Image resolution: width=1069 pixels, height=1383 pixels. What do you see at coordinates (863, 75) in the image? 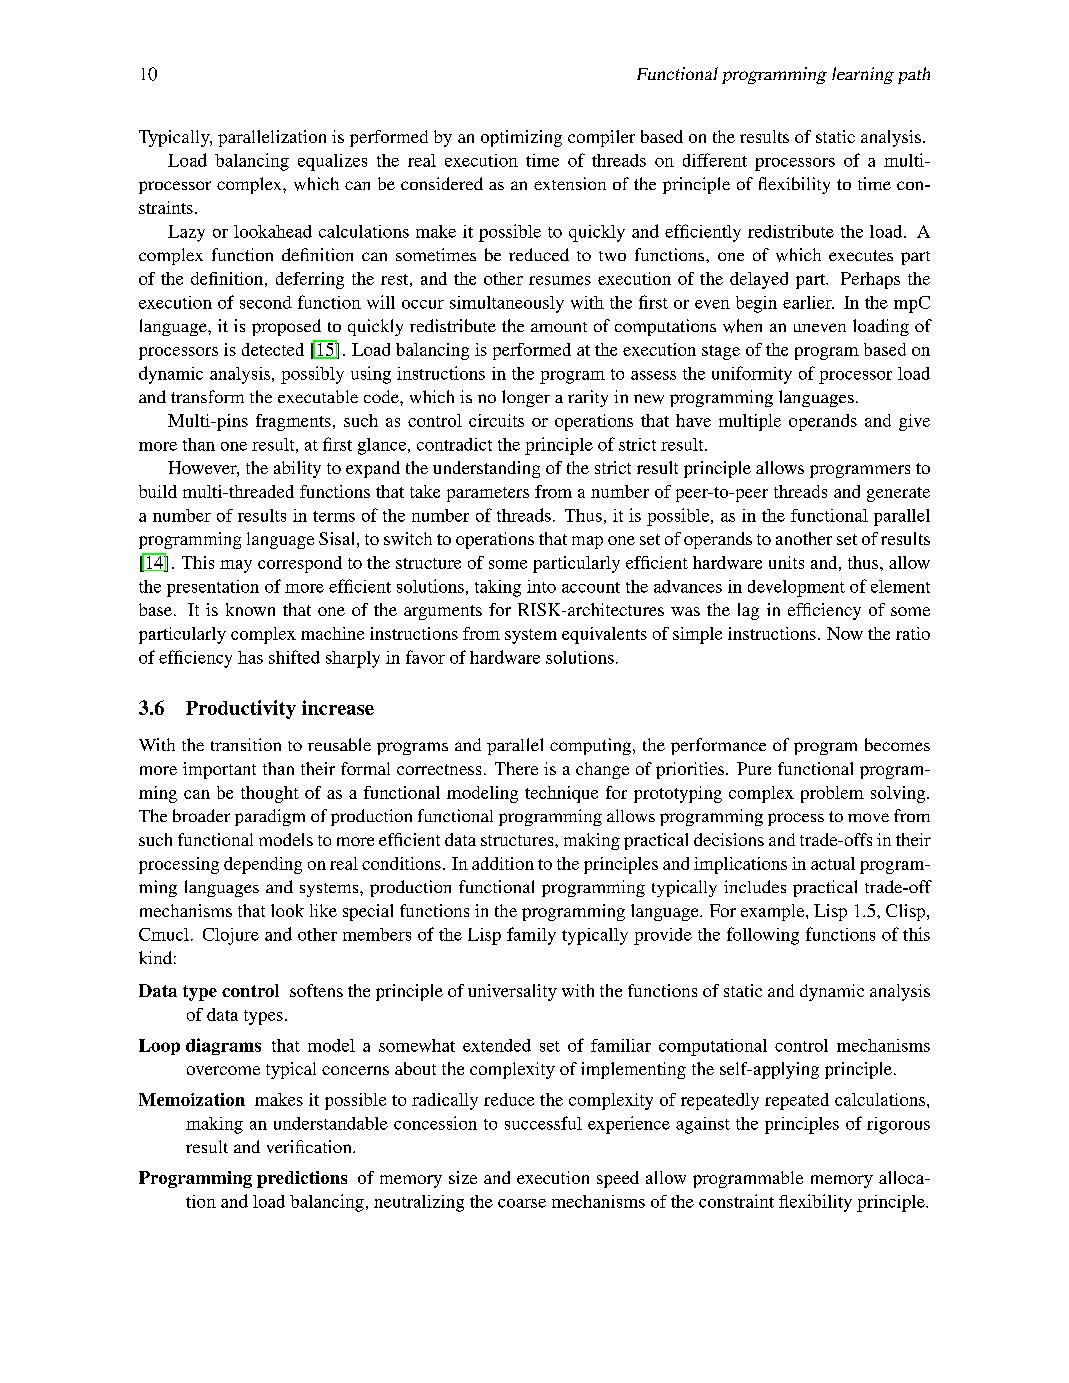
I see `learning` at bounding box center [863, 75].
